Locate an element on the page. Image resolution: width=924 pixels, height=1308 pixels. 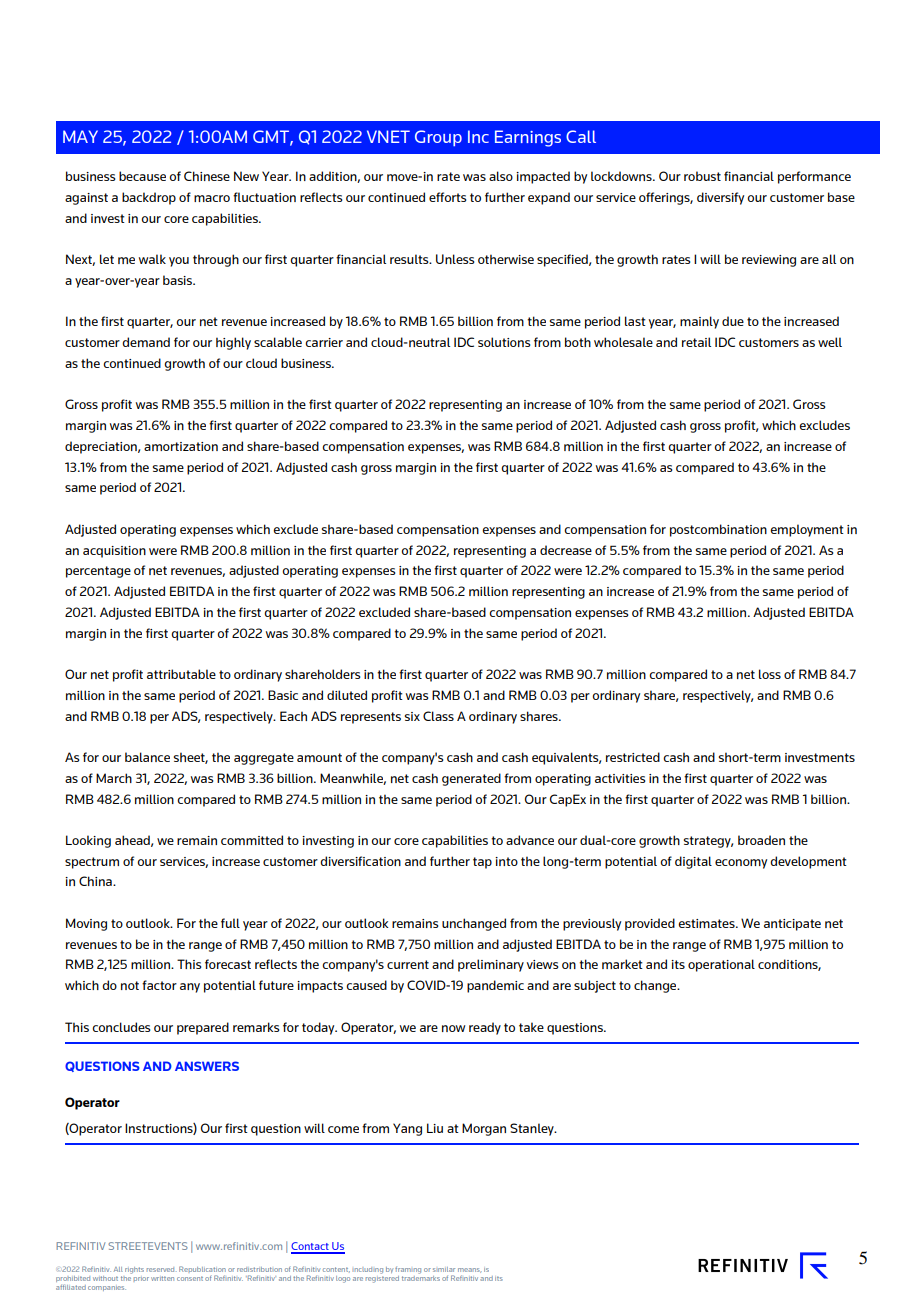
amortization is located at coordinates (181, 446).
